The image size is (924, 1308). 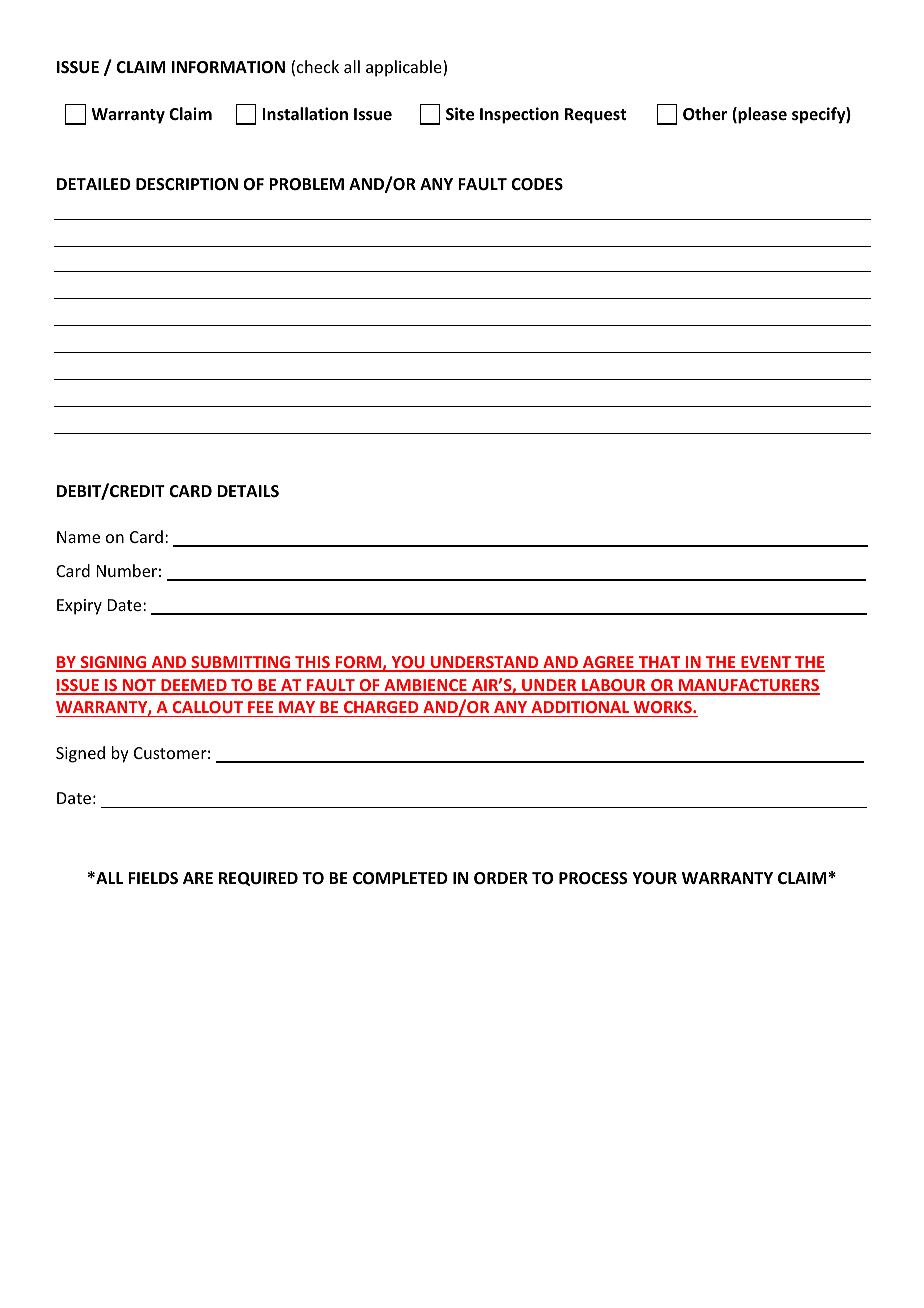 I want to click on Installation, so click(x=305, y=113).
